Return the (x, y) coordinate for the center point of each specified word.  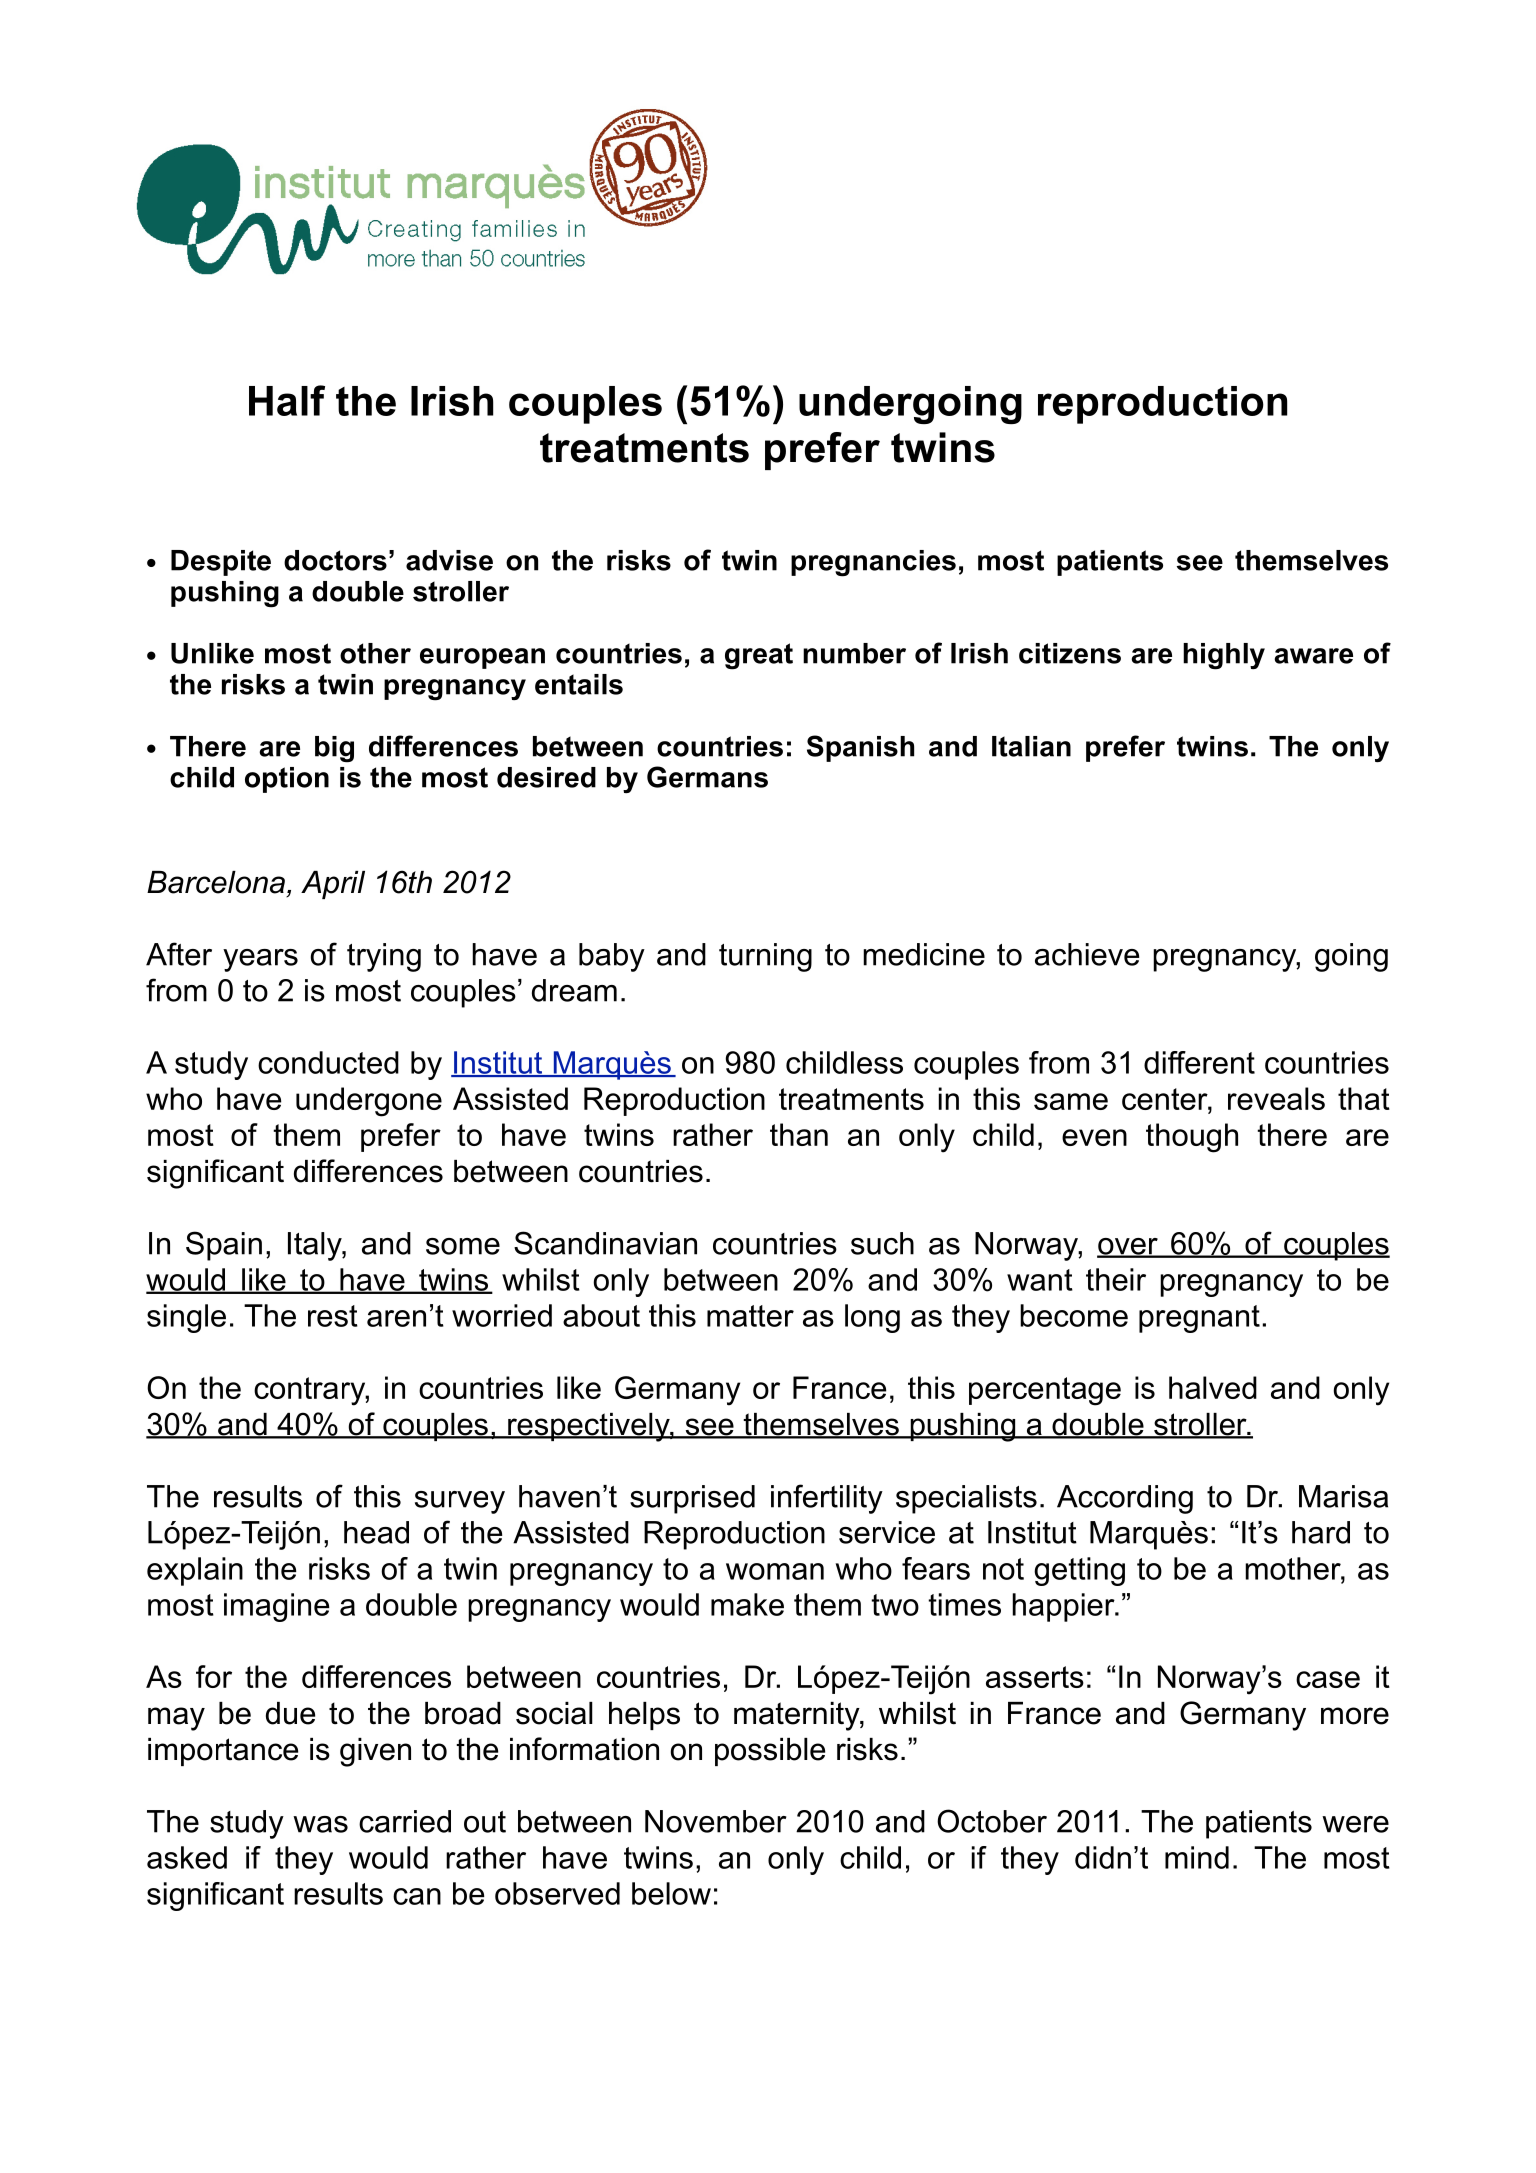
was (320, 1824)
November (715, 1821)
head (376, 1532)
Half (287, 400)
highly (1224, 656)
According (1125, 1499)
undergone (369, 1102)
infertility (827, 1499)
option (287, 780)
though (1192, 1138)
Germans (707, 777)
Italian (1031, 746)
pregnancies (873, 563)
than (799, 1134)
